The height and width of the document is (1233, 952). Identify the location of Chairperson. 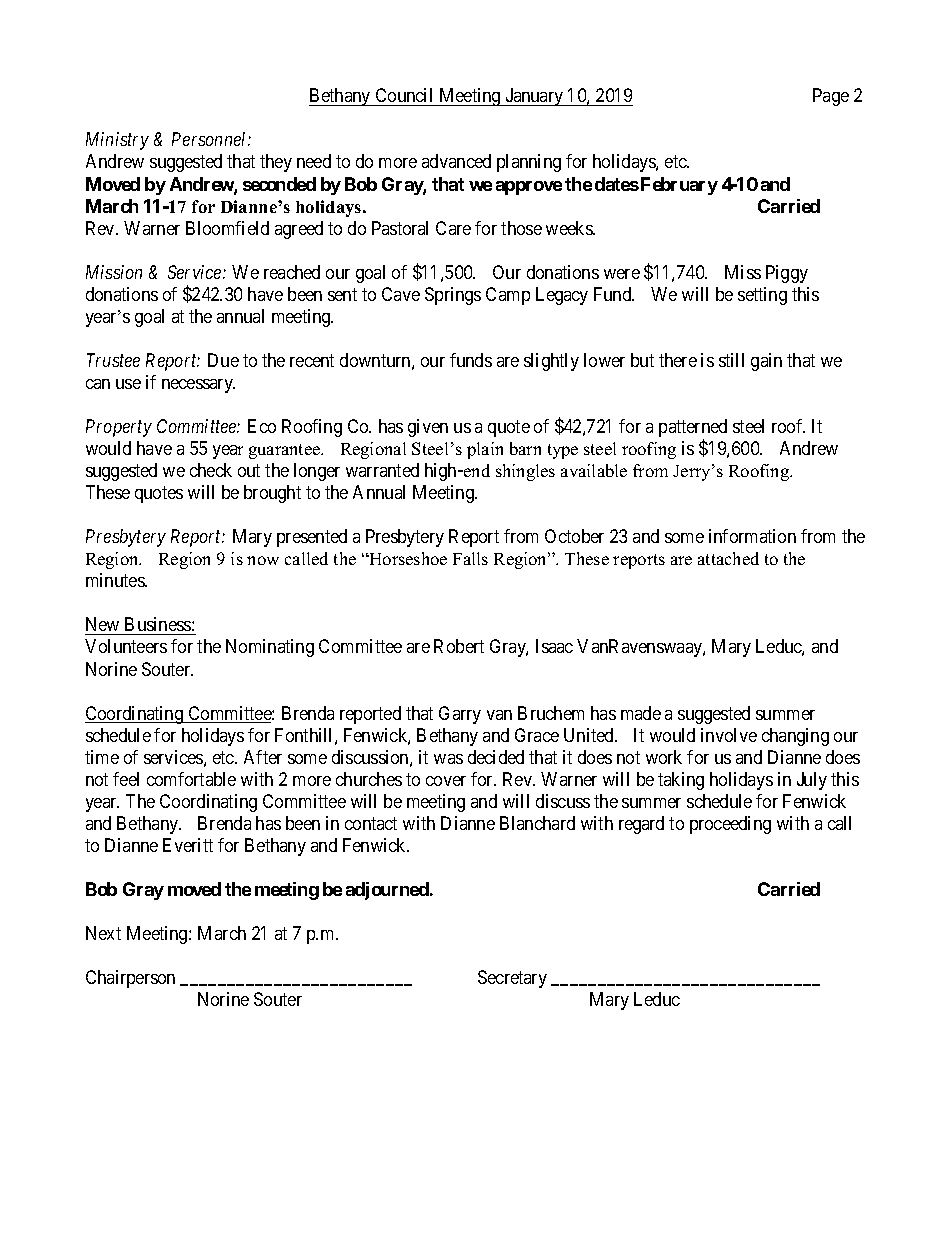
(130, 979).
